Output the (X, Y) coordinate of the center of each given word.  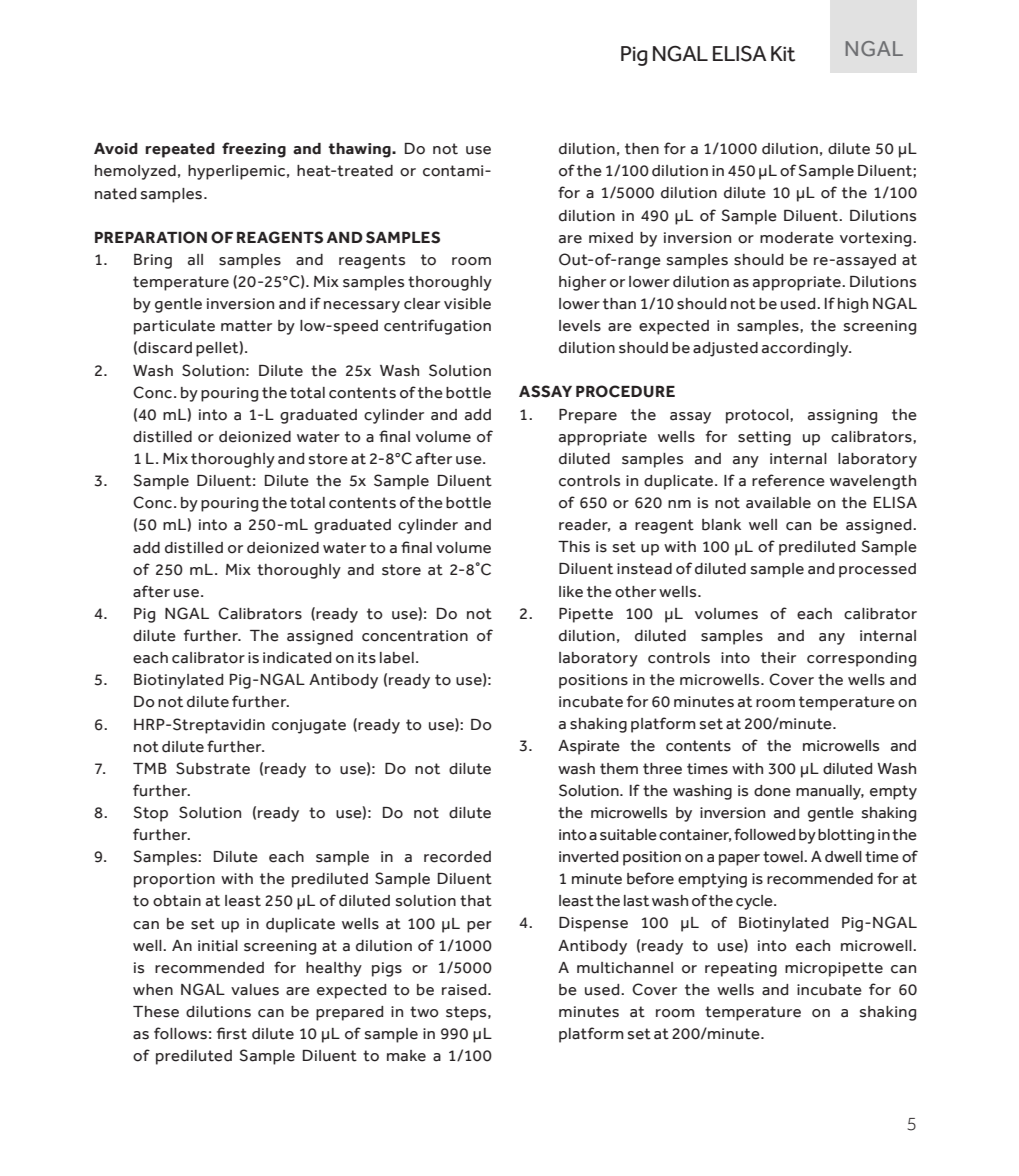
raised (465, 990)
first (232, 1033)
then (642, 149)
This (574, 547)
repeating (741, 969)
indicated (297, 658)
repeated (180, 150)
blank (721, 525)
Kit (783, 54)
